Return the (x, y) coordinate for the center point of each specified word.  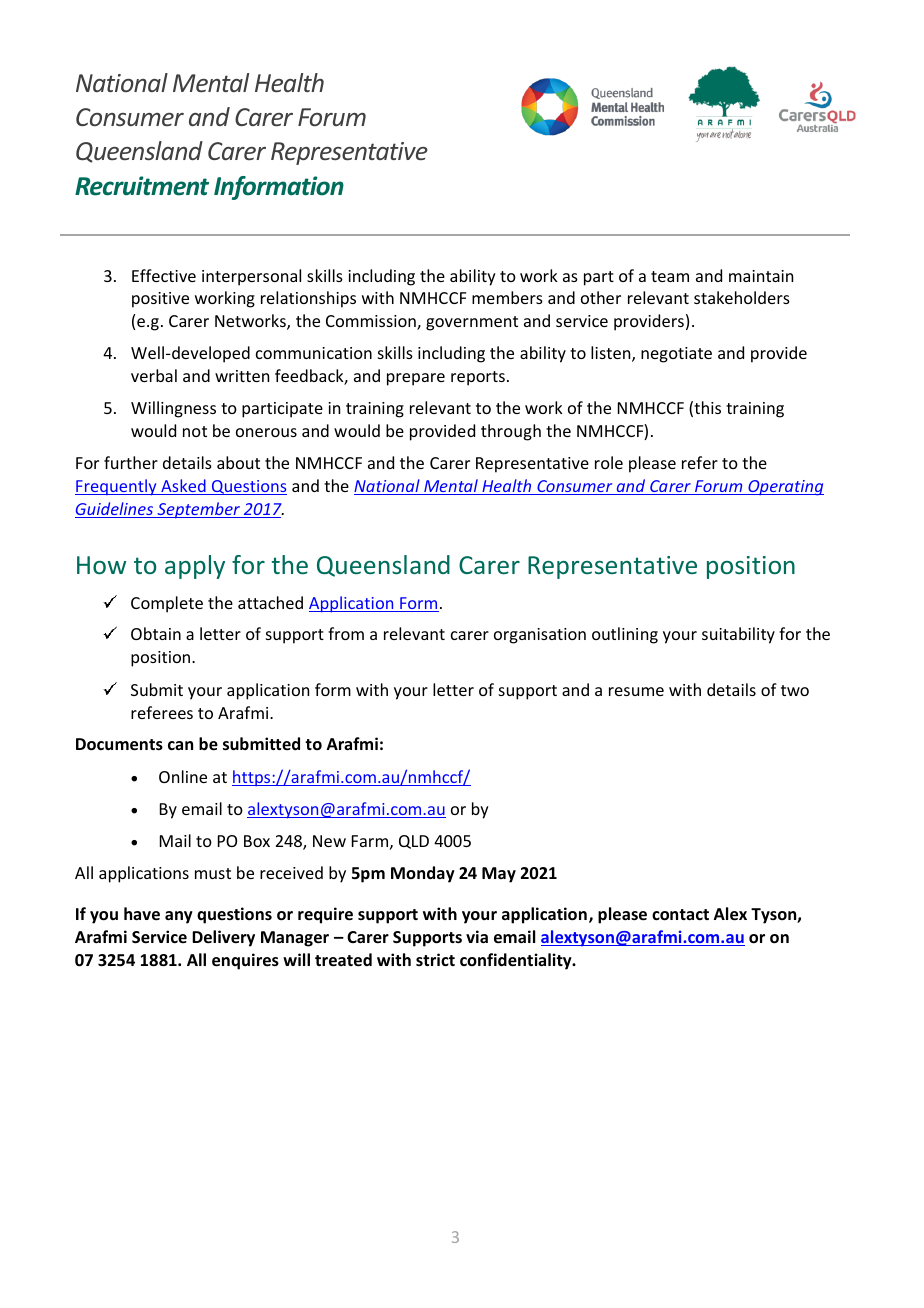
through (511, 432)
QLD (414, 842)
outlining (625, 635)
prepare (416, 379)
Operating (785, 488)
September (199, 510)
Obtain (156, 633)
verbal (154, 375)
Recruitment (142, 186)
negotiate (676, 355)
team (670, 276)
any (179, 917)
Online (183, 776)
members (507, 297)
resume (636, 691)
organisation (540, 636)
